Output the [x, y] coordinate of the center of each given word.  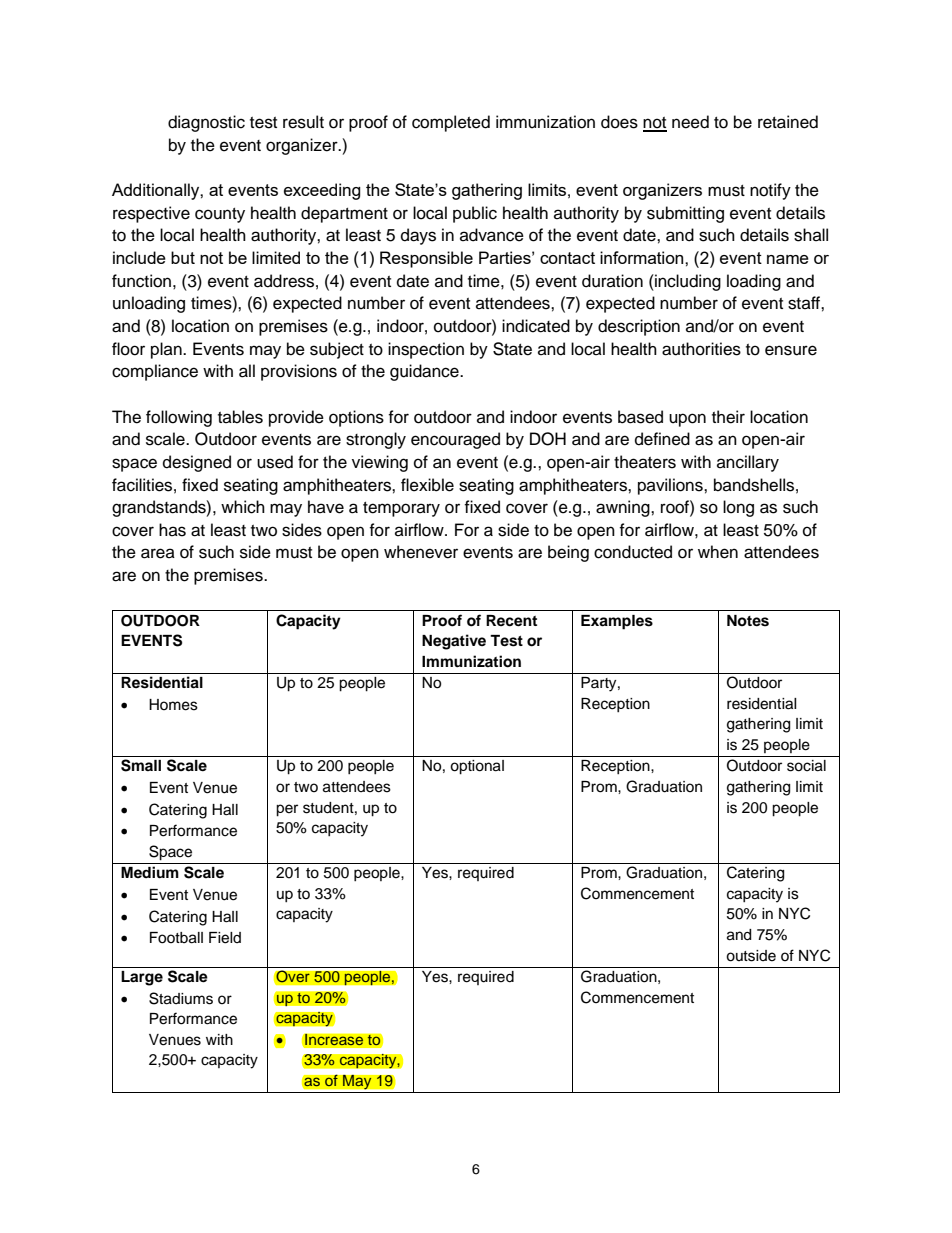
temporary [401, 509]
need [690, 122]
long [738, 508]
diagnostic [206, 123]
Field [225, 938]
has [172, 530]
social [806, 766]
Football [176, 938]
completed [451, 123]
